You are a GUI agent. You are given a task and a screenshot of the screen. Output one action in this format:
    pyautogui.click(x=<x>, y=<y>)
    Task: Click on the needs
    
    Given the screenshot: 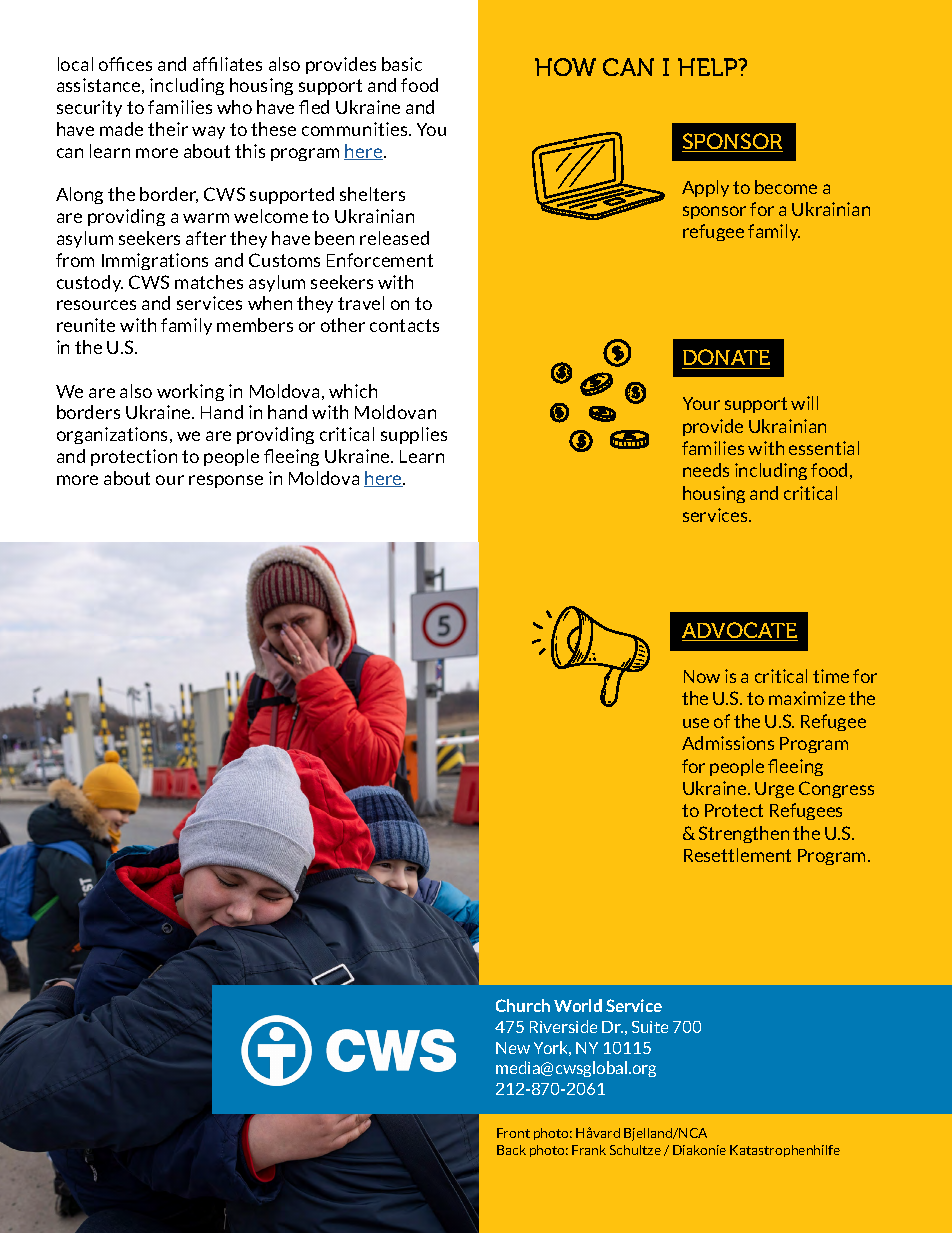 What is the action you would take?
    pyautogui.click(x=706, y=470)
